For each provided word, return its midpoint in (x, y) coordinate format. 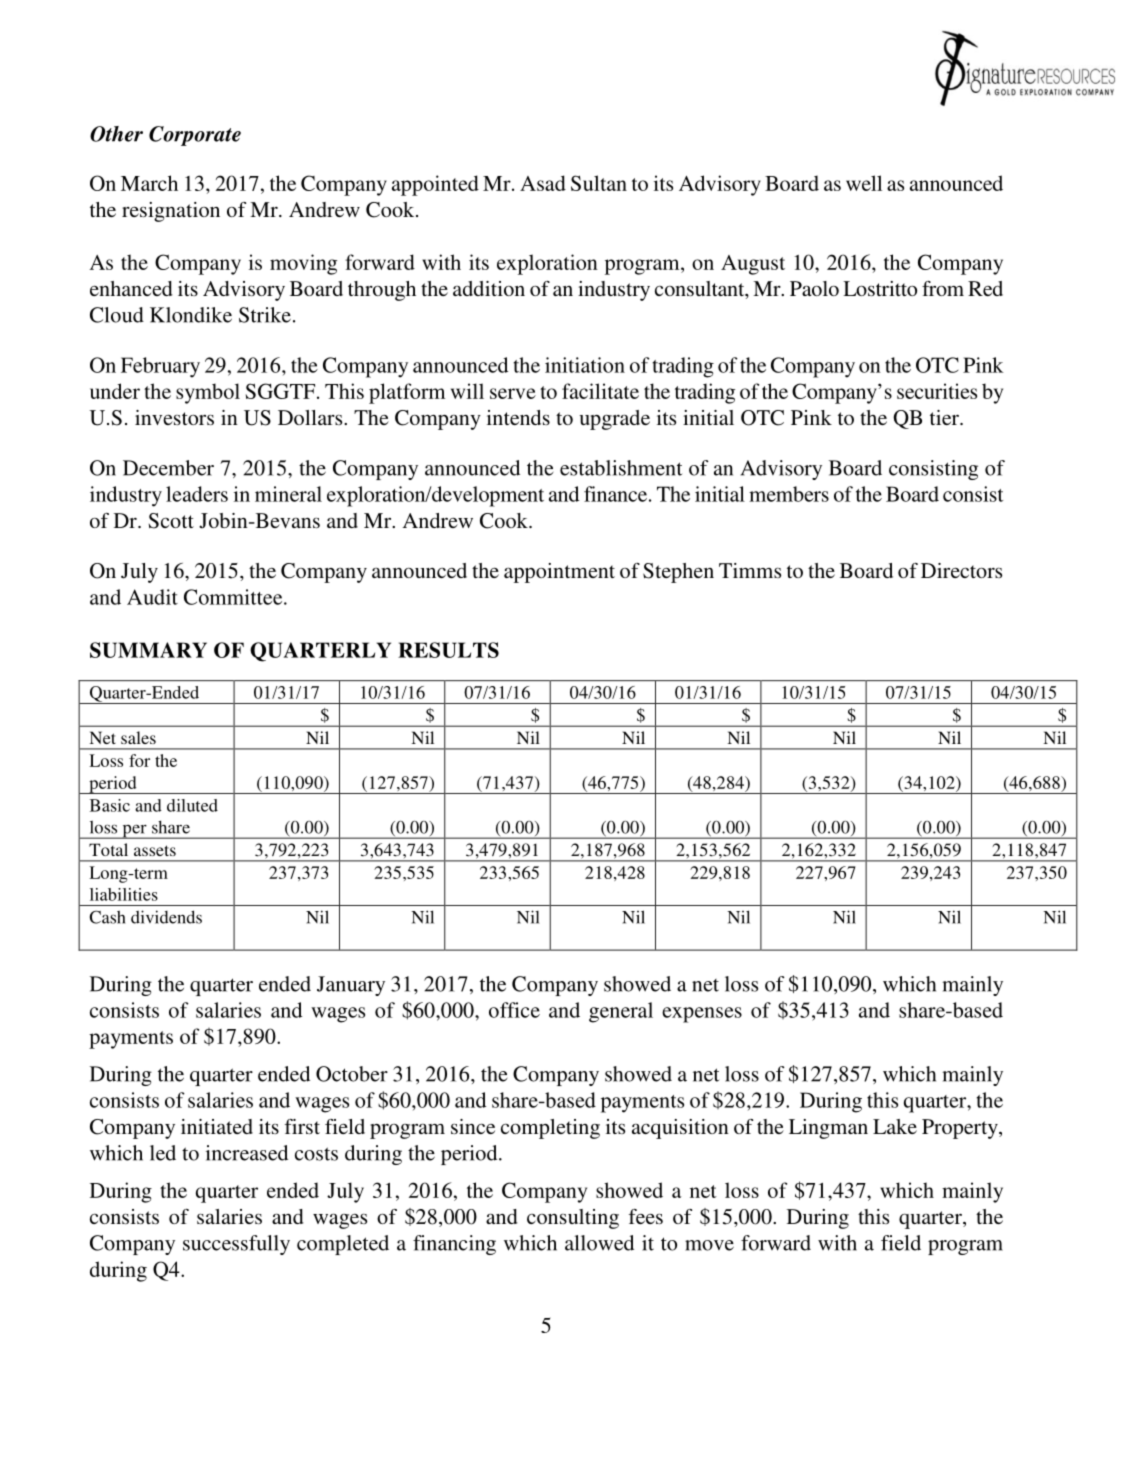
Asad (543, 183)
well (864, 183)
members (789, 494)
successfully (236, 1245)
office (514, 1010)
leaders (197, 494)
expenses (702, 1015)
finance (617, 494)
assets (155, 850)
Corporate (195, 136)
